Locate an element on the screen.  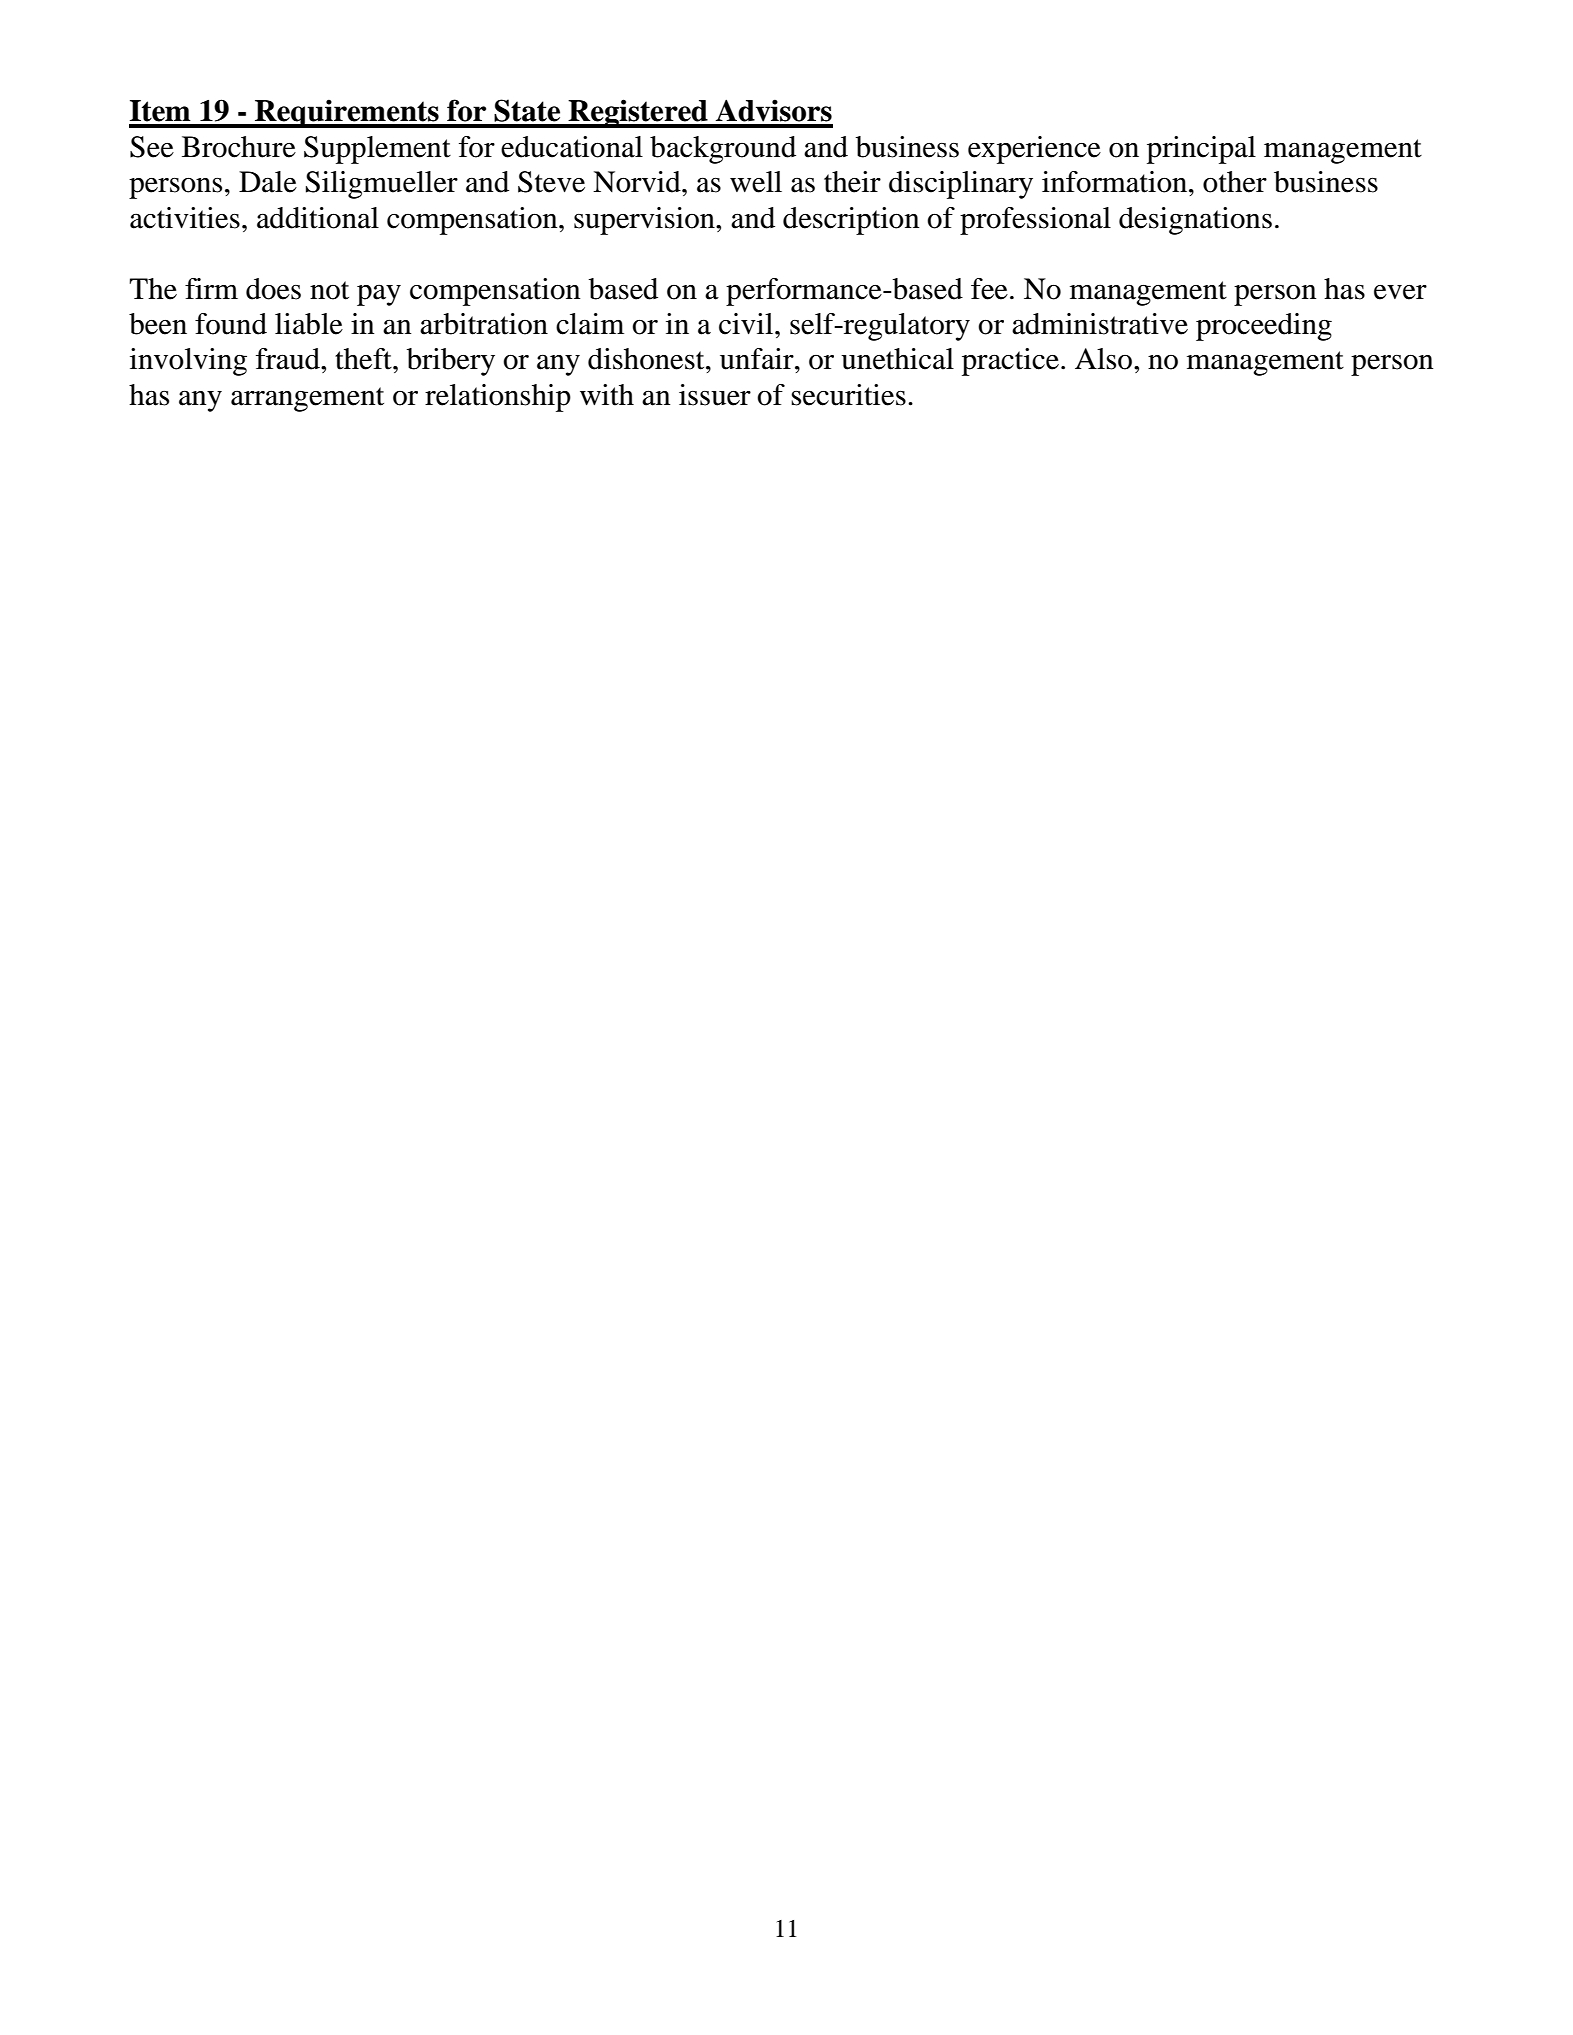
other is located at coordinates (1235, 182).
